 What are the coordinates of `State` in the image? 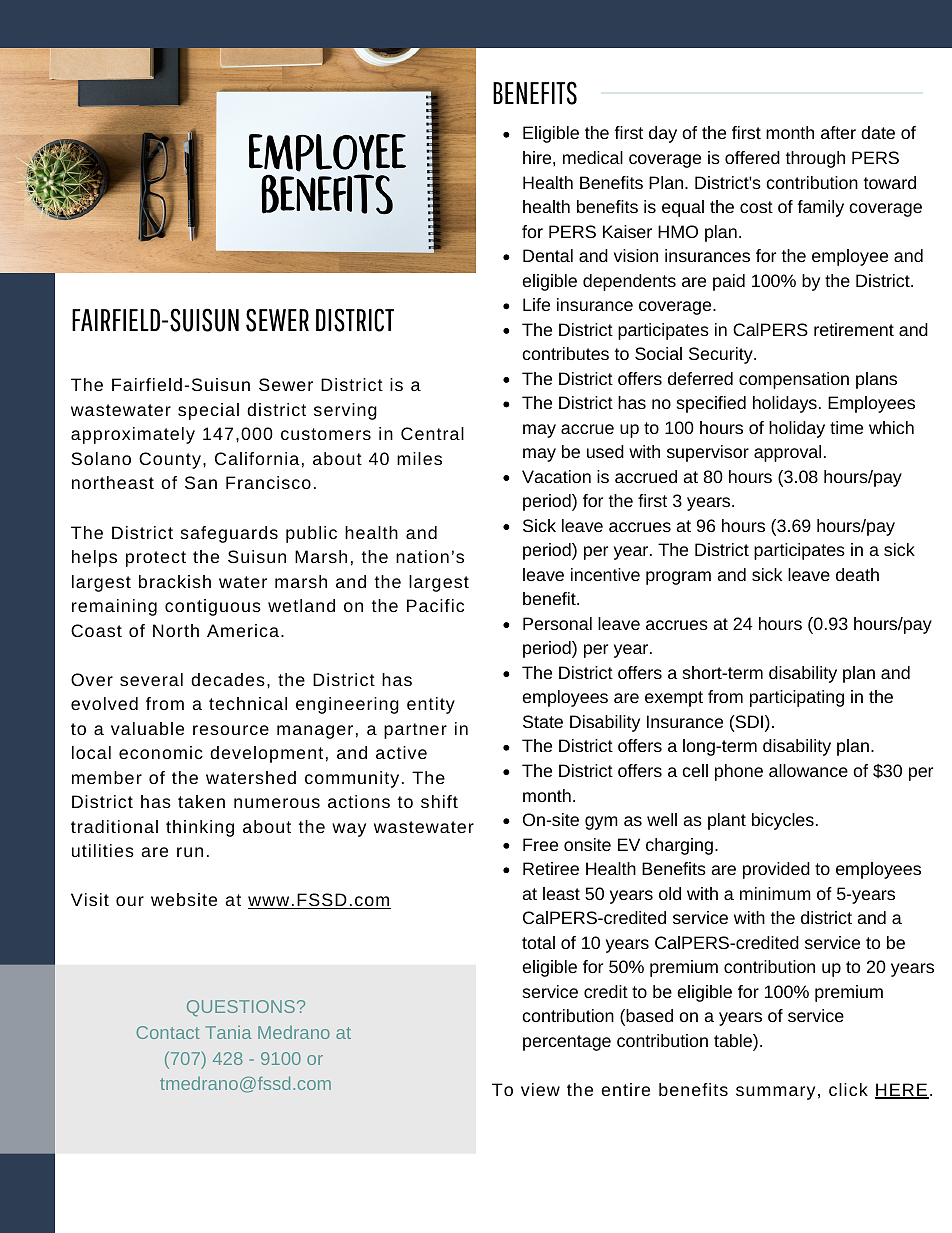 It's located at (543, 721).
